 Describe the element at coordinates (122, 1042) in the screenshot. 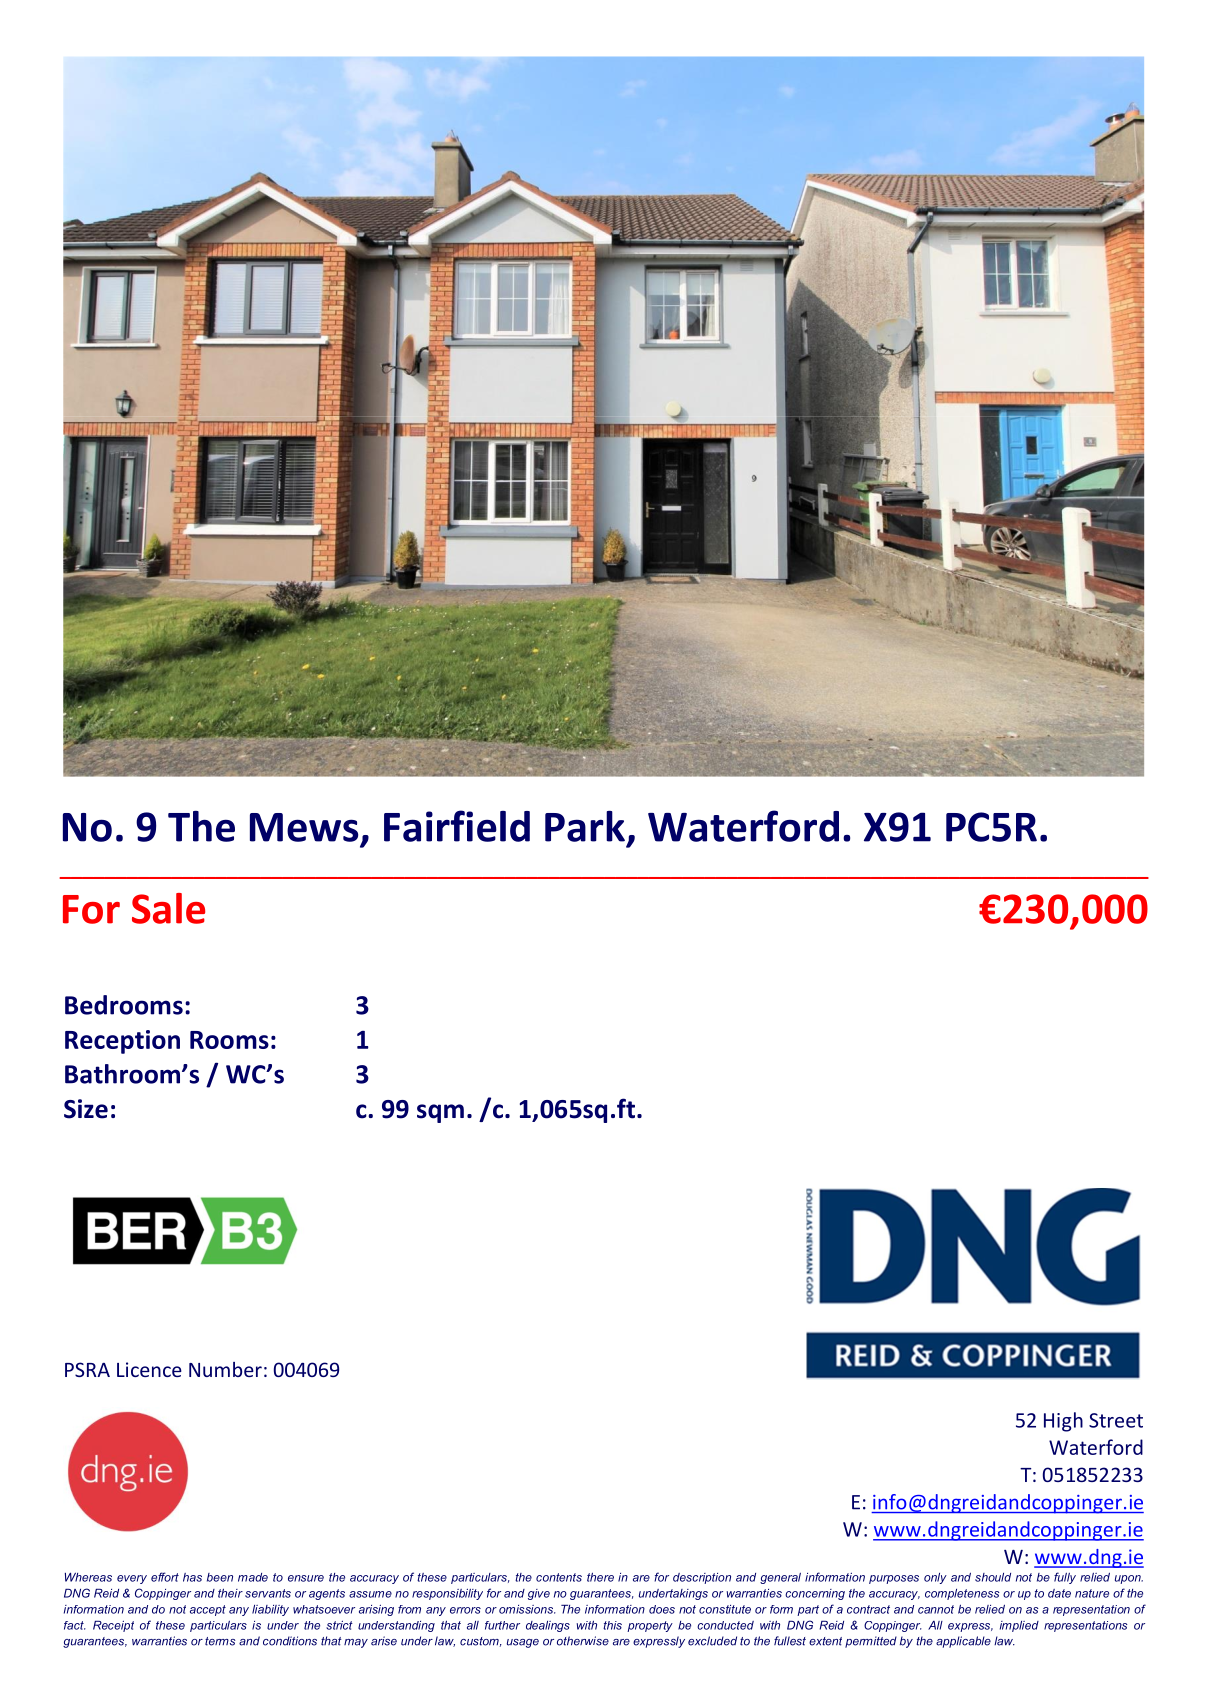

I see `Reception` at that location.
